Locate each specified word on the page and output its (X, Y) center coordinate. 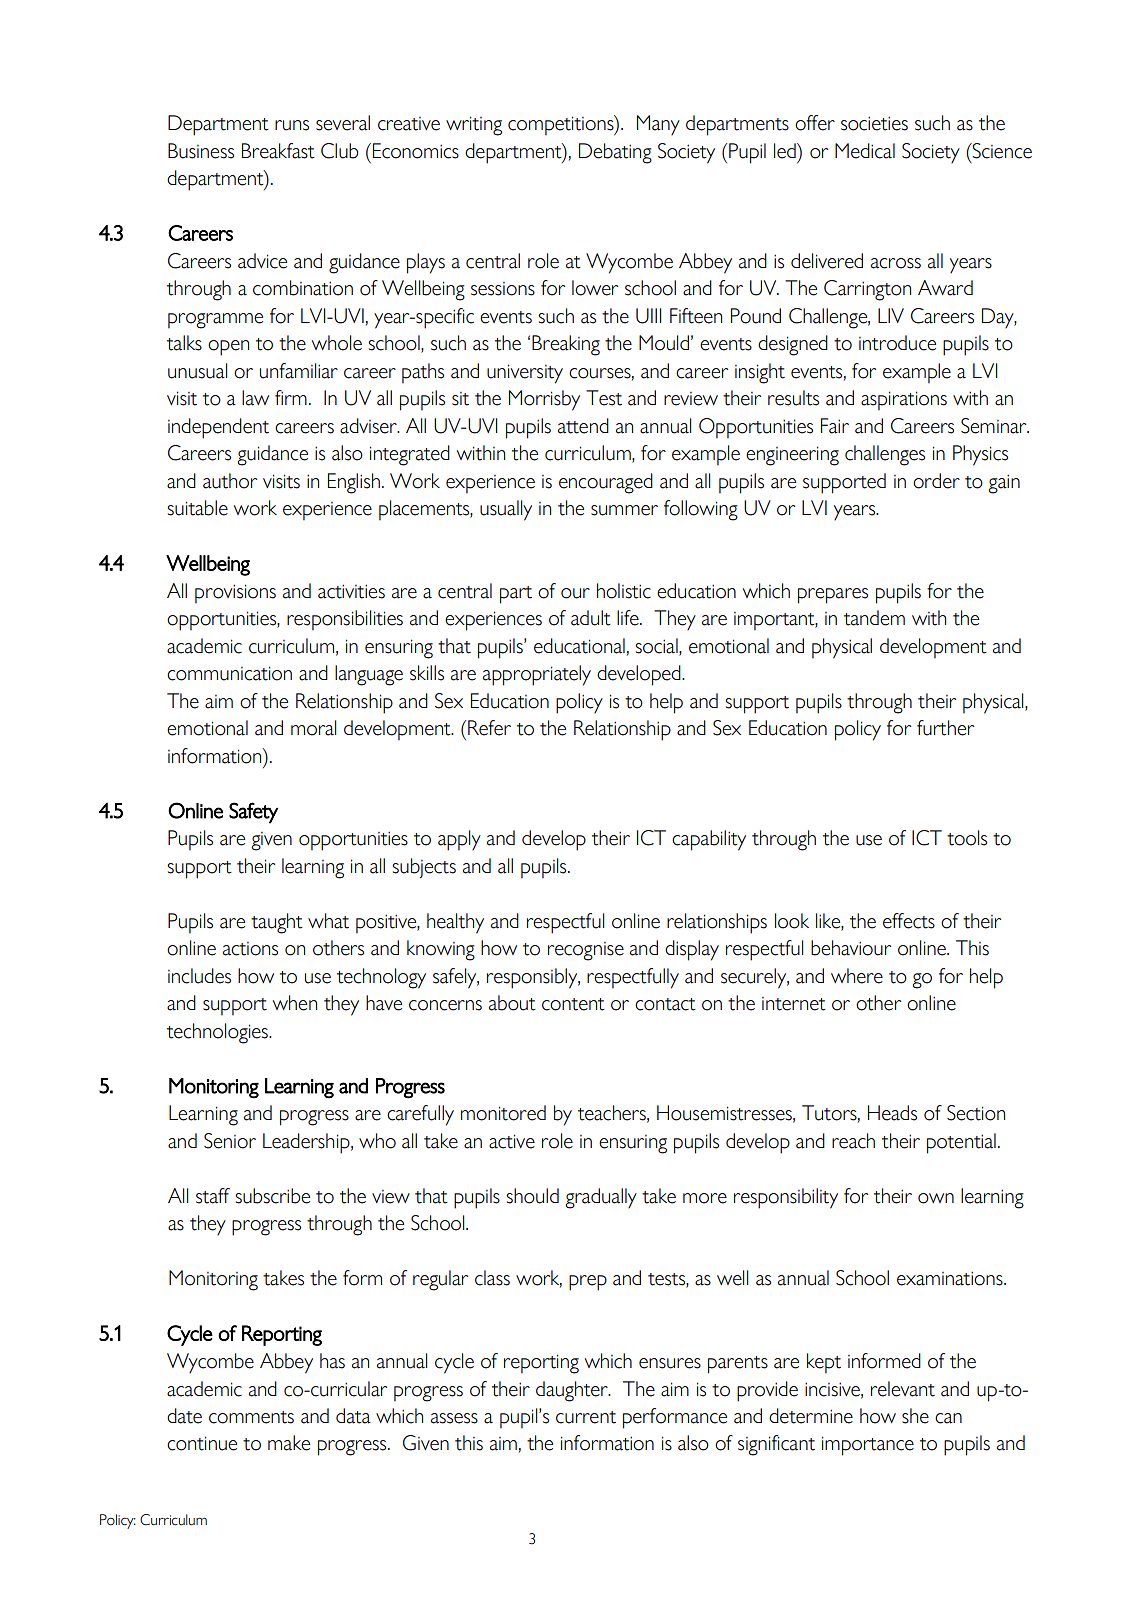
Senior (230, 1141)
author (230, 481)
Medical (865, 151)
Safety (253, 813)
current (586, 1417)
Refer (489, 728)
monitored (503, 1113)
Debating (615, 153)
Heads (892, 1113)
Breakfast (278, 151)
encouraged (606, 483)
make (289, 1443)
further (945, 728)
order (936, 481)
